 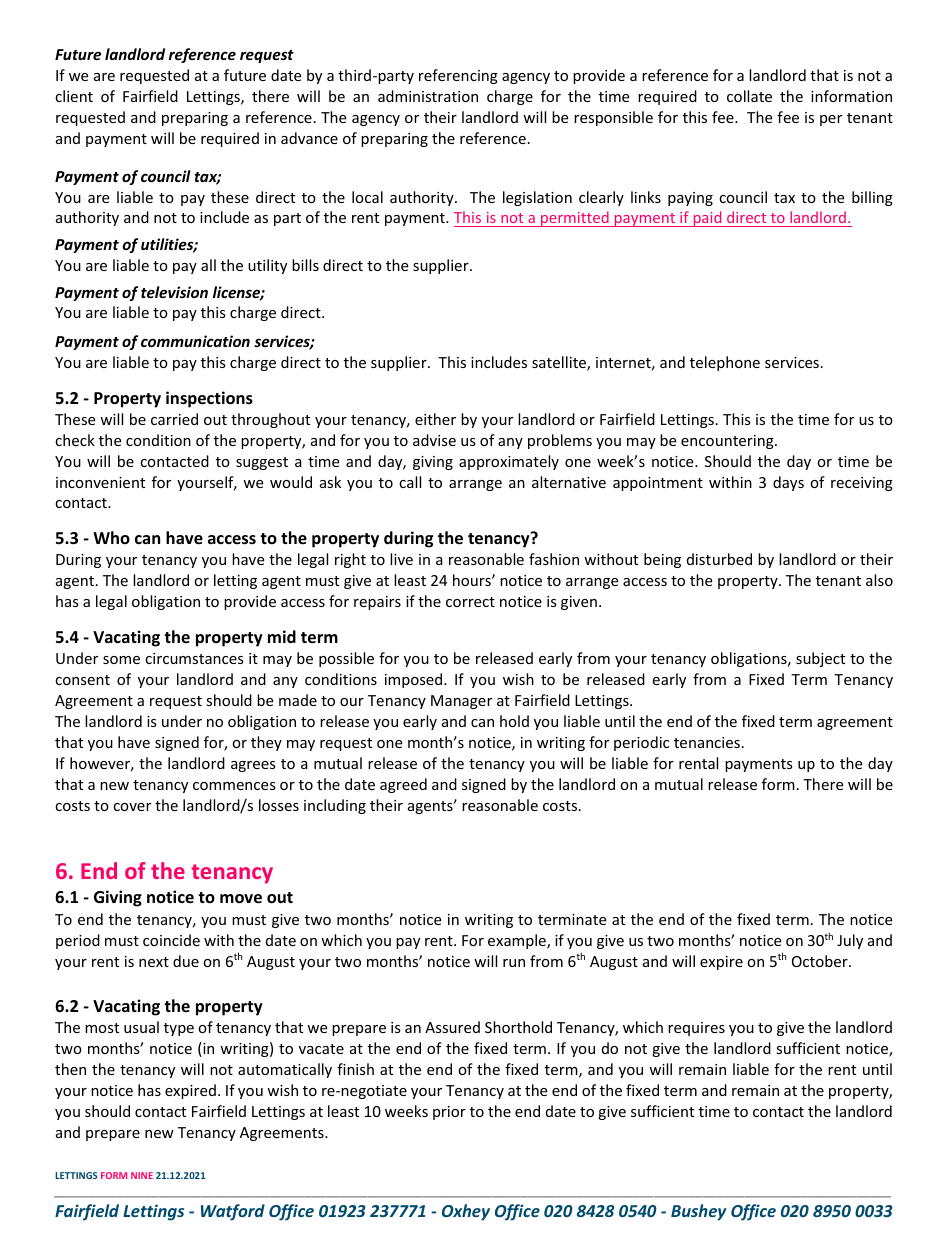 I want to click on collate, so click(x=749, y=96).
